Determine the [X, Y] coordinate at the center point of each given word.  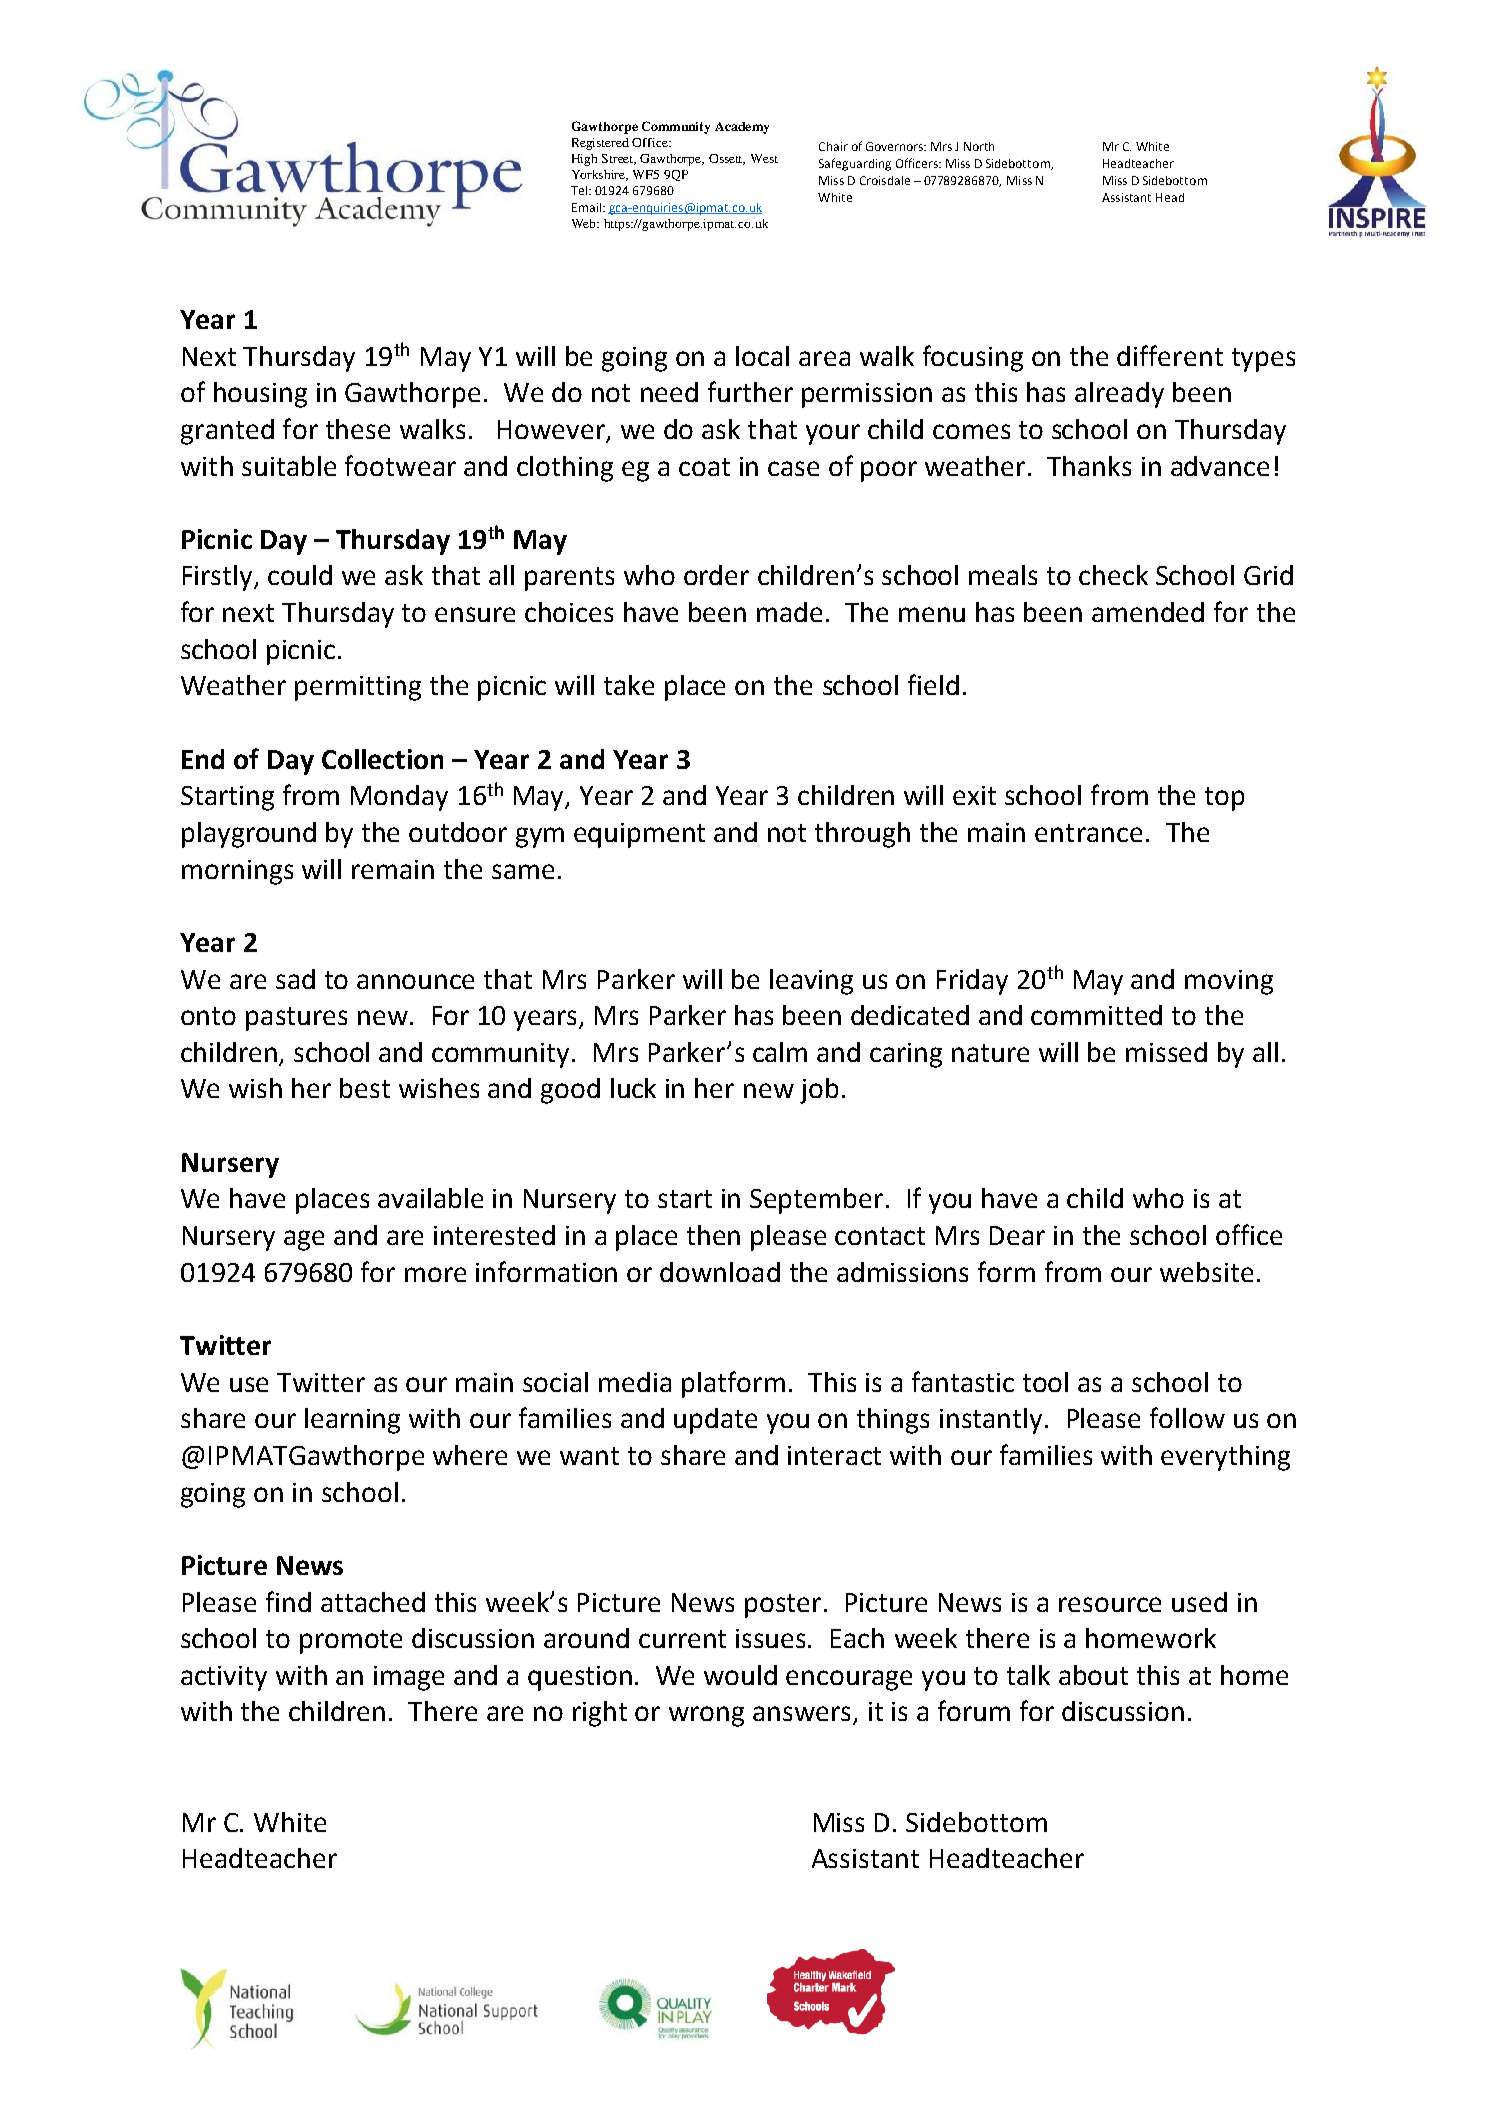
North [979, 146]
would [740, 1675]
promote [351, 1642]
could [300, 575]
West [764, 158]
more [435, 1274]
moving [1229, 982]
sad [295, 979]
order [716, 575]
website [1206, 1272]
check [1113, 575]
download [720, 1272]
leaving [811, 982]
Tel [579, 190]
